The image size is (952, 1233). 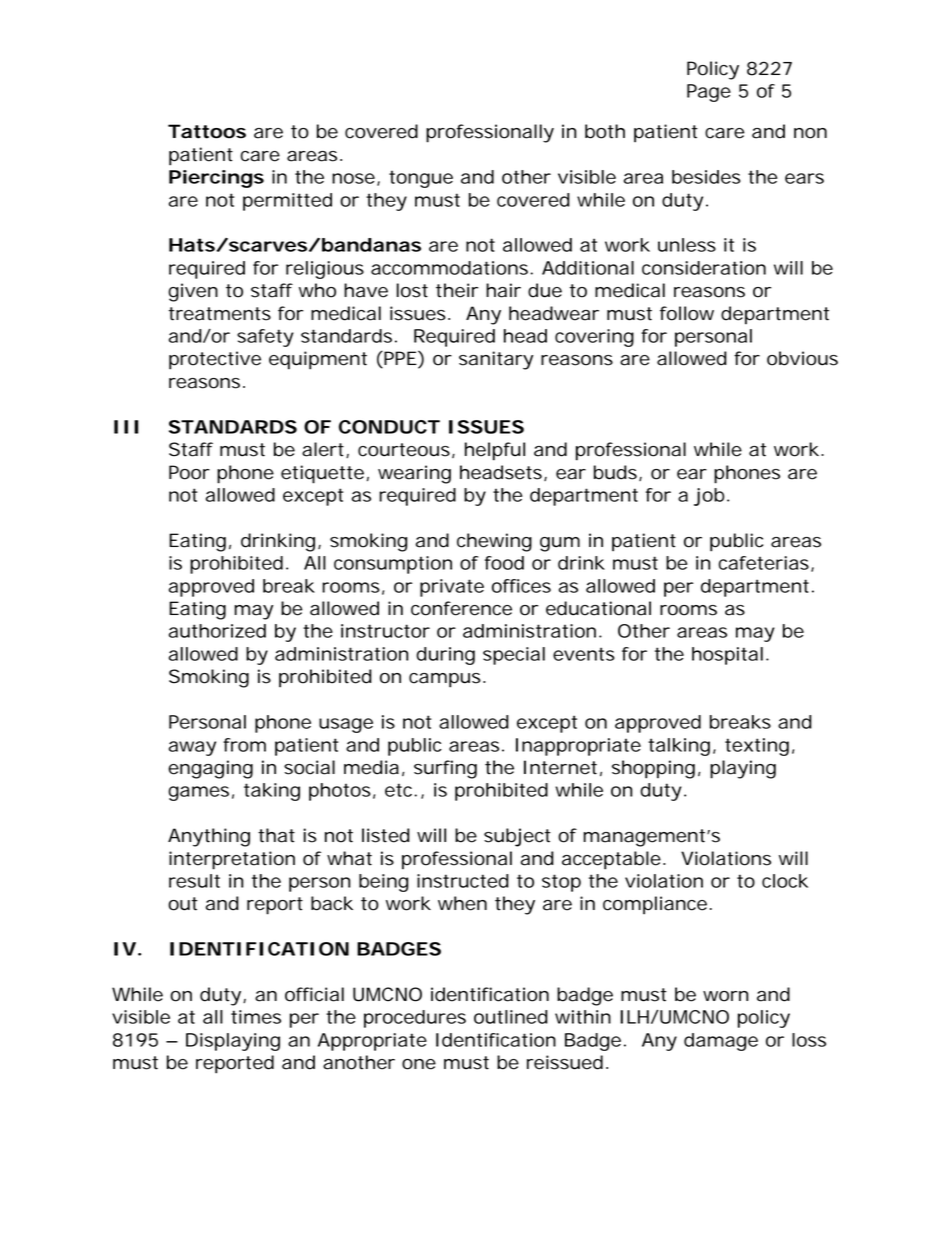 I want to click on Page, so click(x=709, y=93).
